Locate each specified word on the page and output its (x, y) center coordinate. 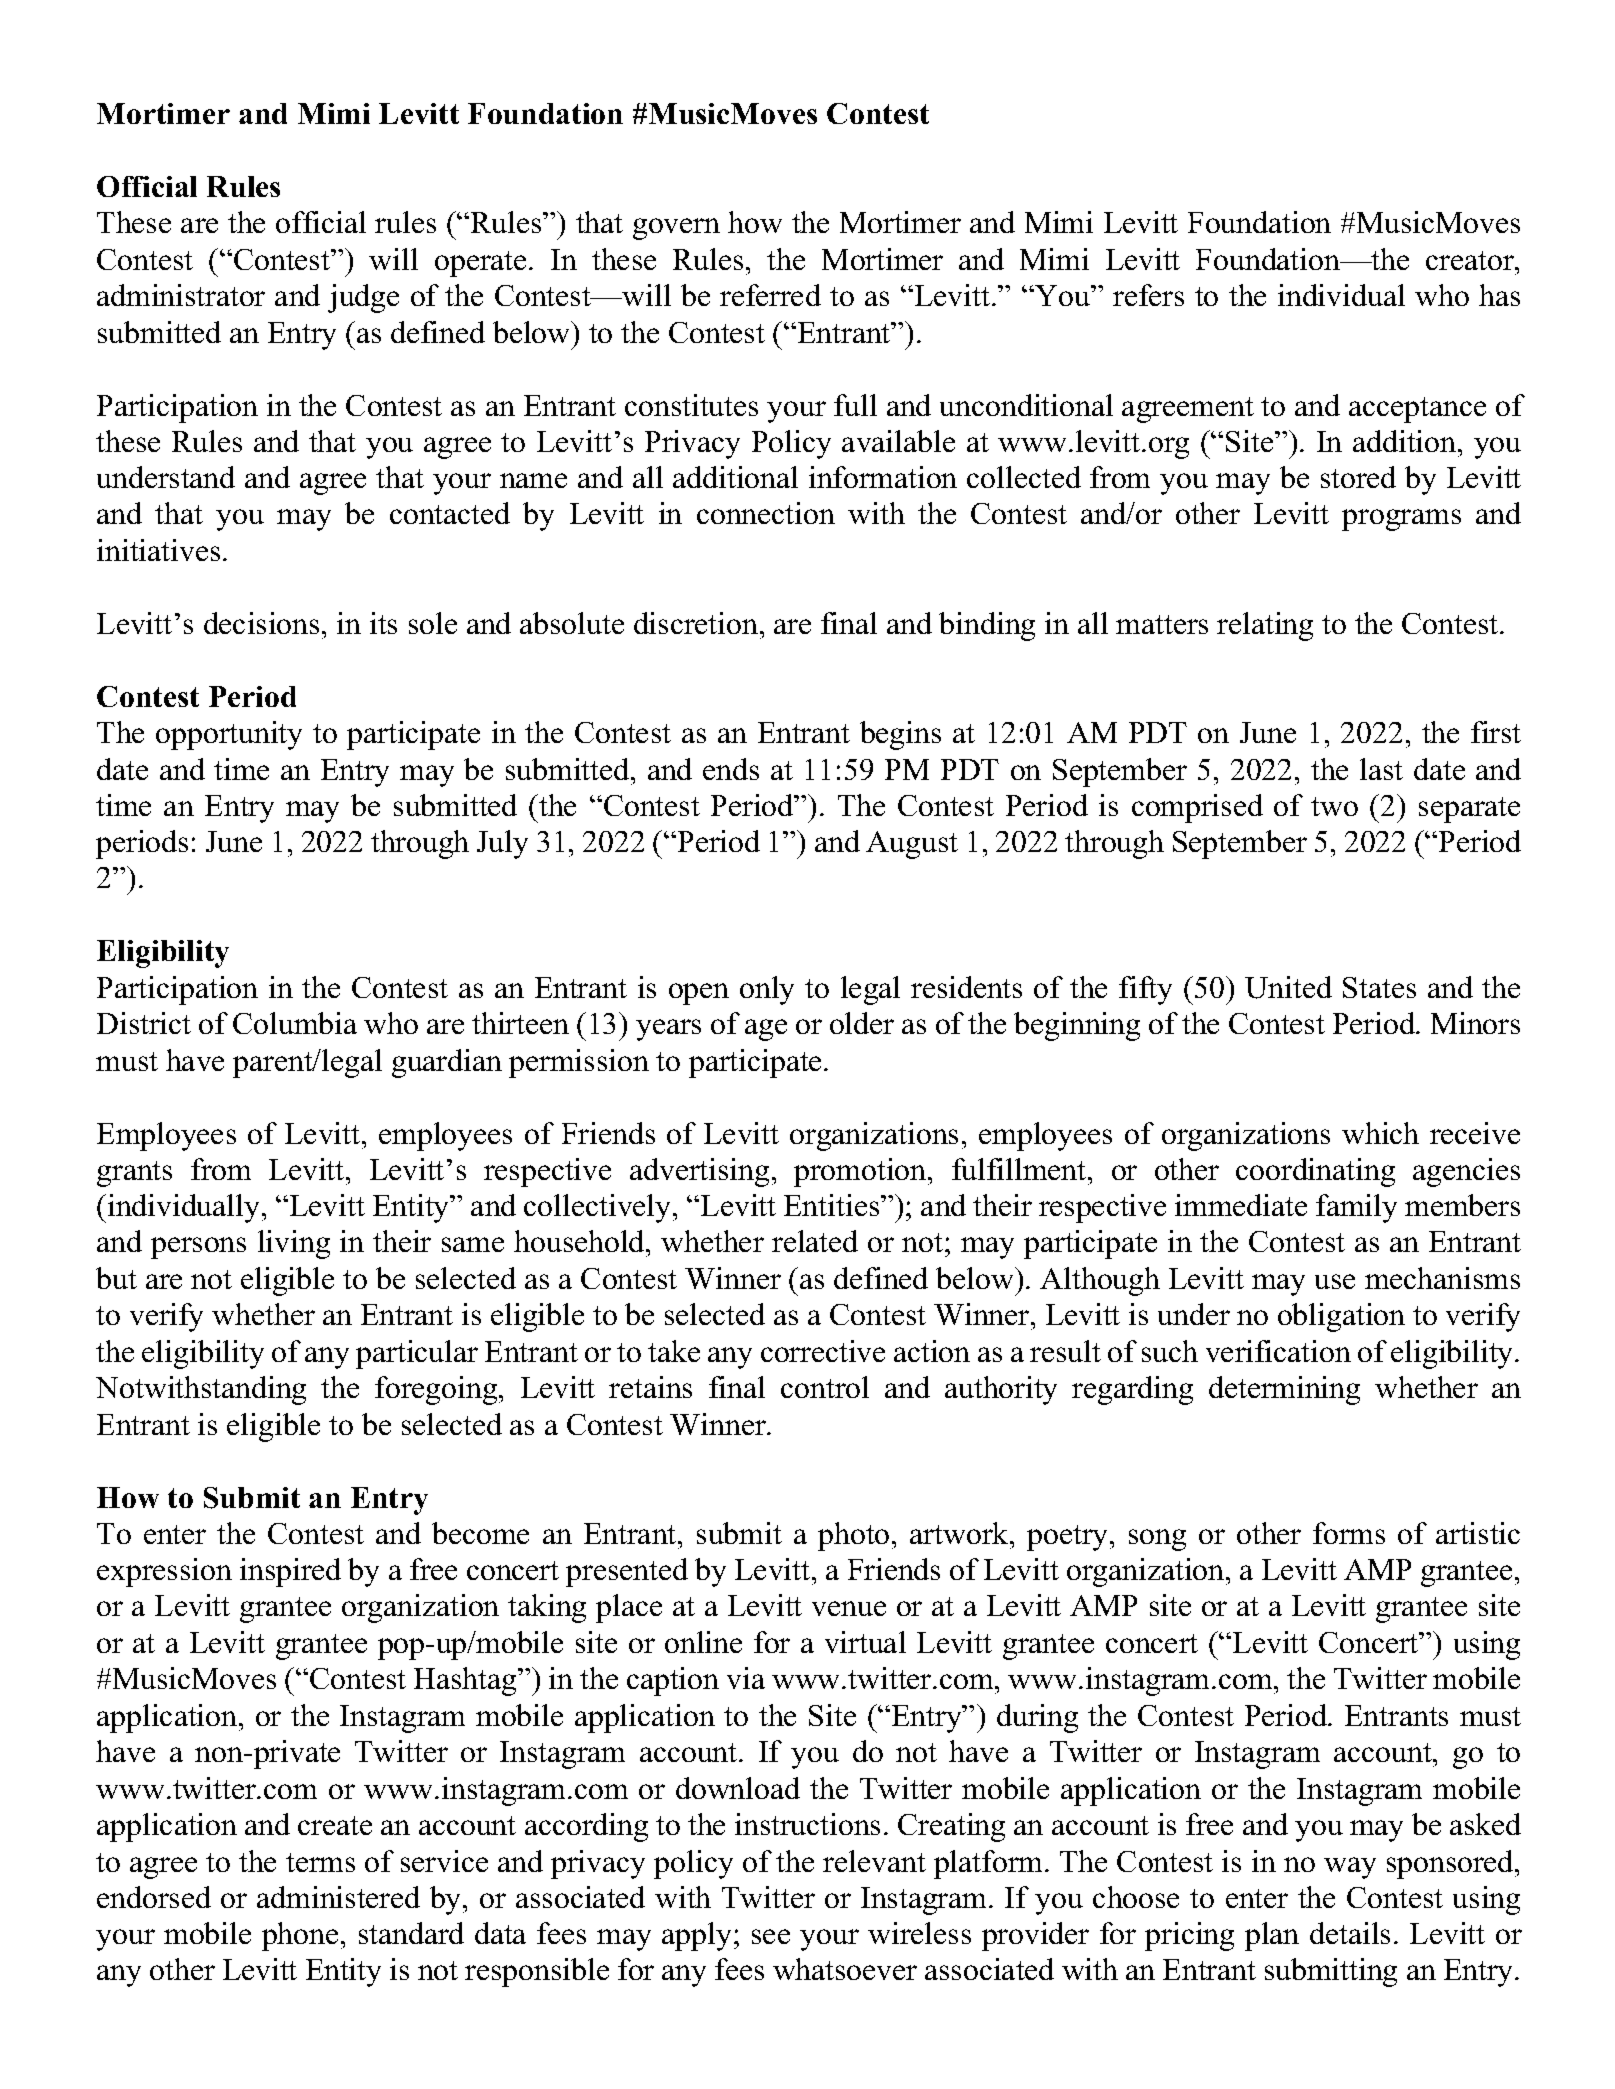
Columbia (295, 1023)
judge (363, 298)
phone (300, 1936)
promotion (861, 1172)
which (1380, 1133)
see (771, 1936)
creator (1471, 260)
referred (770, 295)
